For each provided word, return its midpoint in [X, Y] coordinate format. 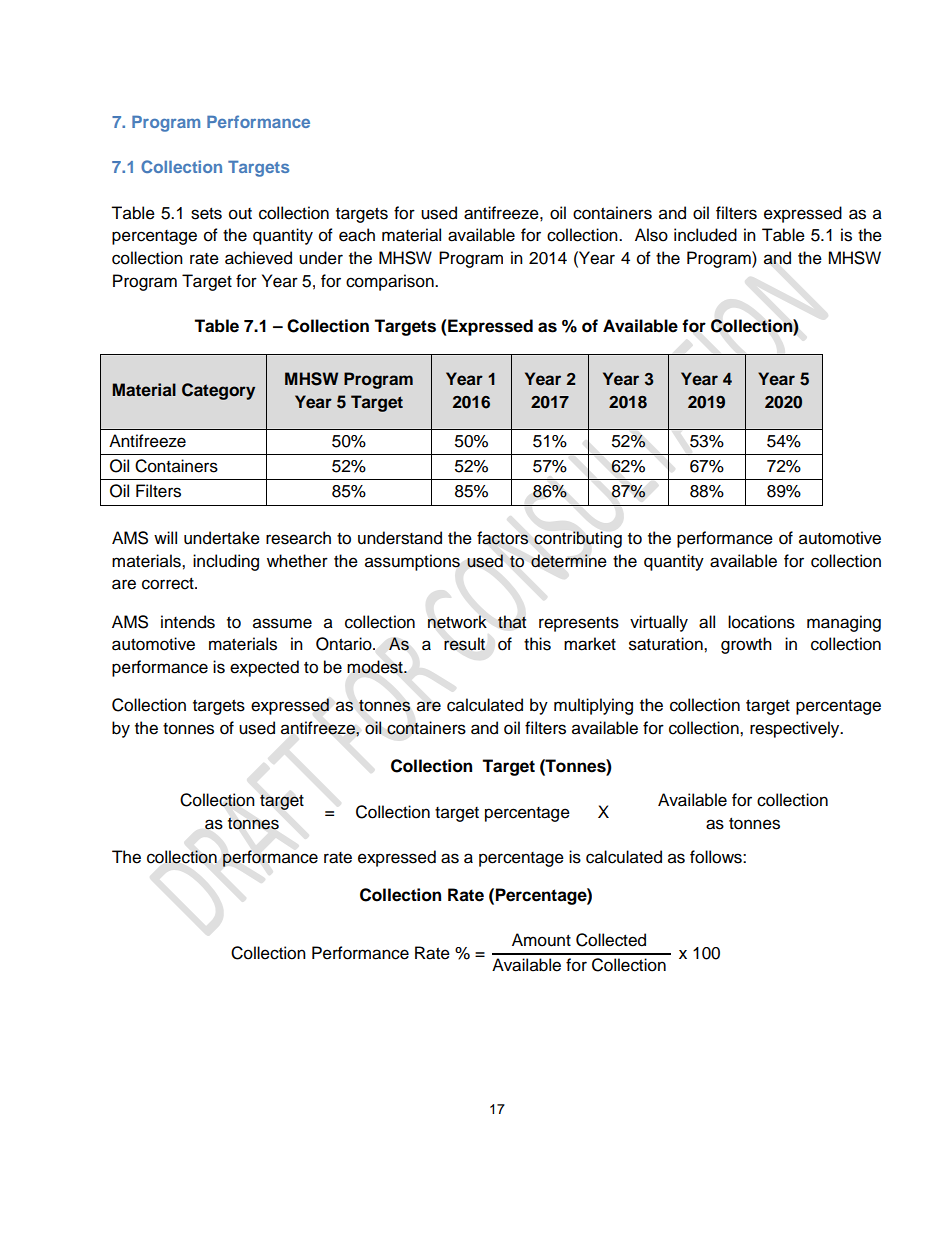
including [226, 562]
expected [264, 668]
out [240, 214]
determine [569, 561]
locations [761, 622]
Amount [541, 940]
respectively [796, 729]
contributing [578, 539]
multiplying [593, 706]
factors [503, 538]
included [705, 235]
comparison [391, 282]
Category [218, 391]
